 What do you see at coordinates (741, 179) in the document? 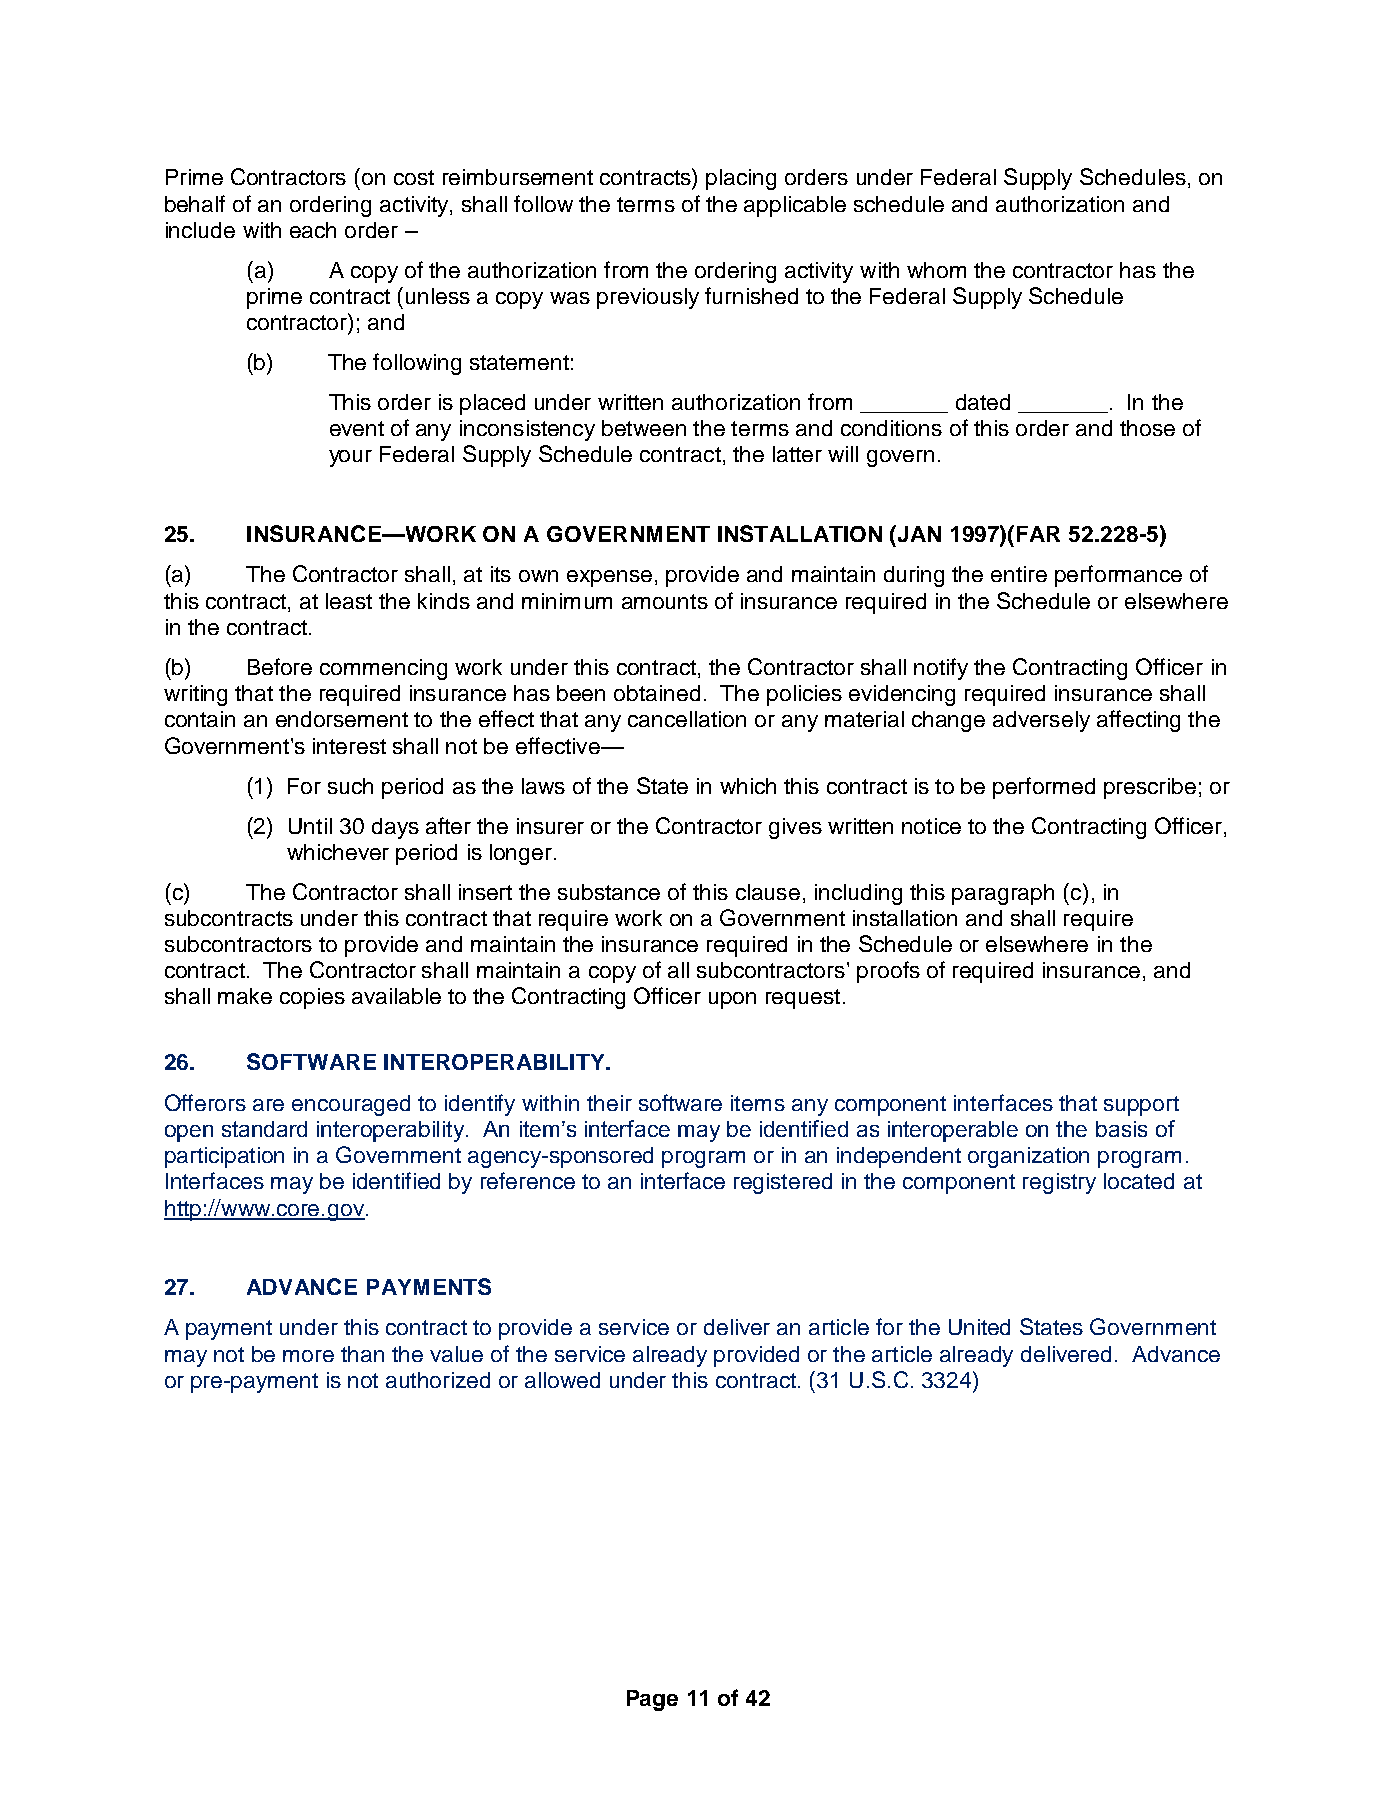
I see `placing` at bounding box center [741, 179].
